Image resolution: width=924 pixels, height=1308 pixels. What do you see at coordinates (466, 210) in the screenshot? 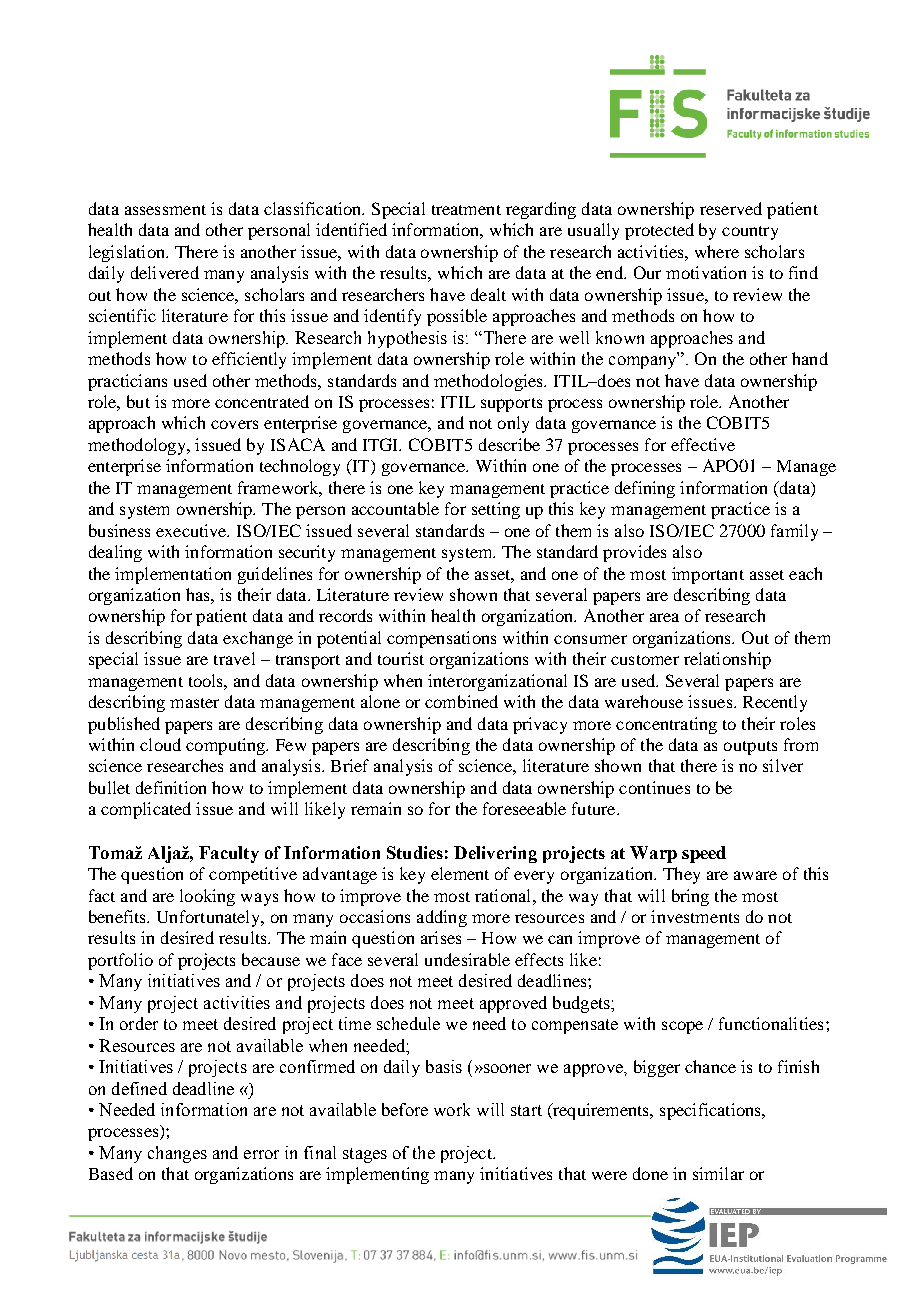
I see `treatment` at bounding box center [466, 210].
